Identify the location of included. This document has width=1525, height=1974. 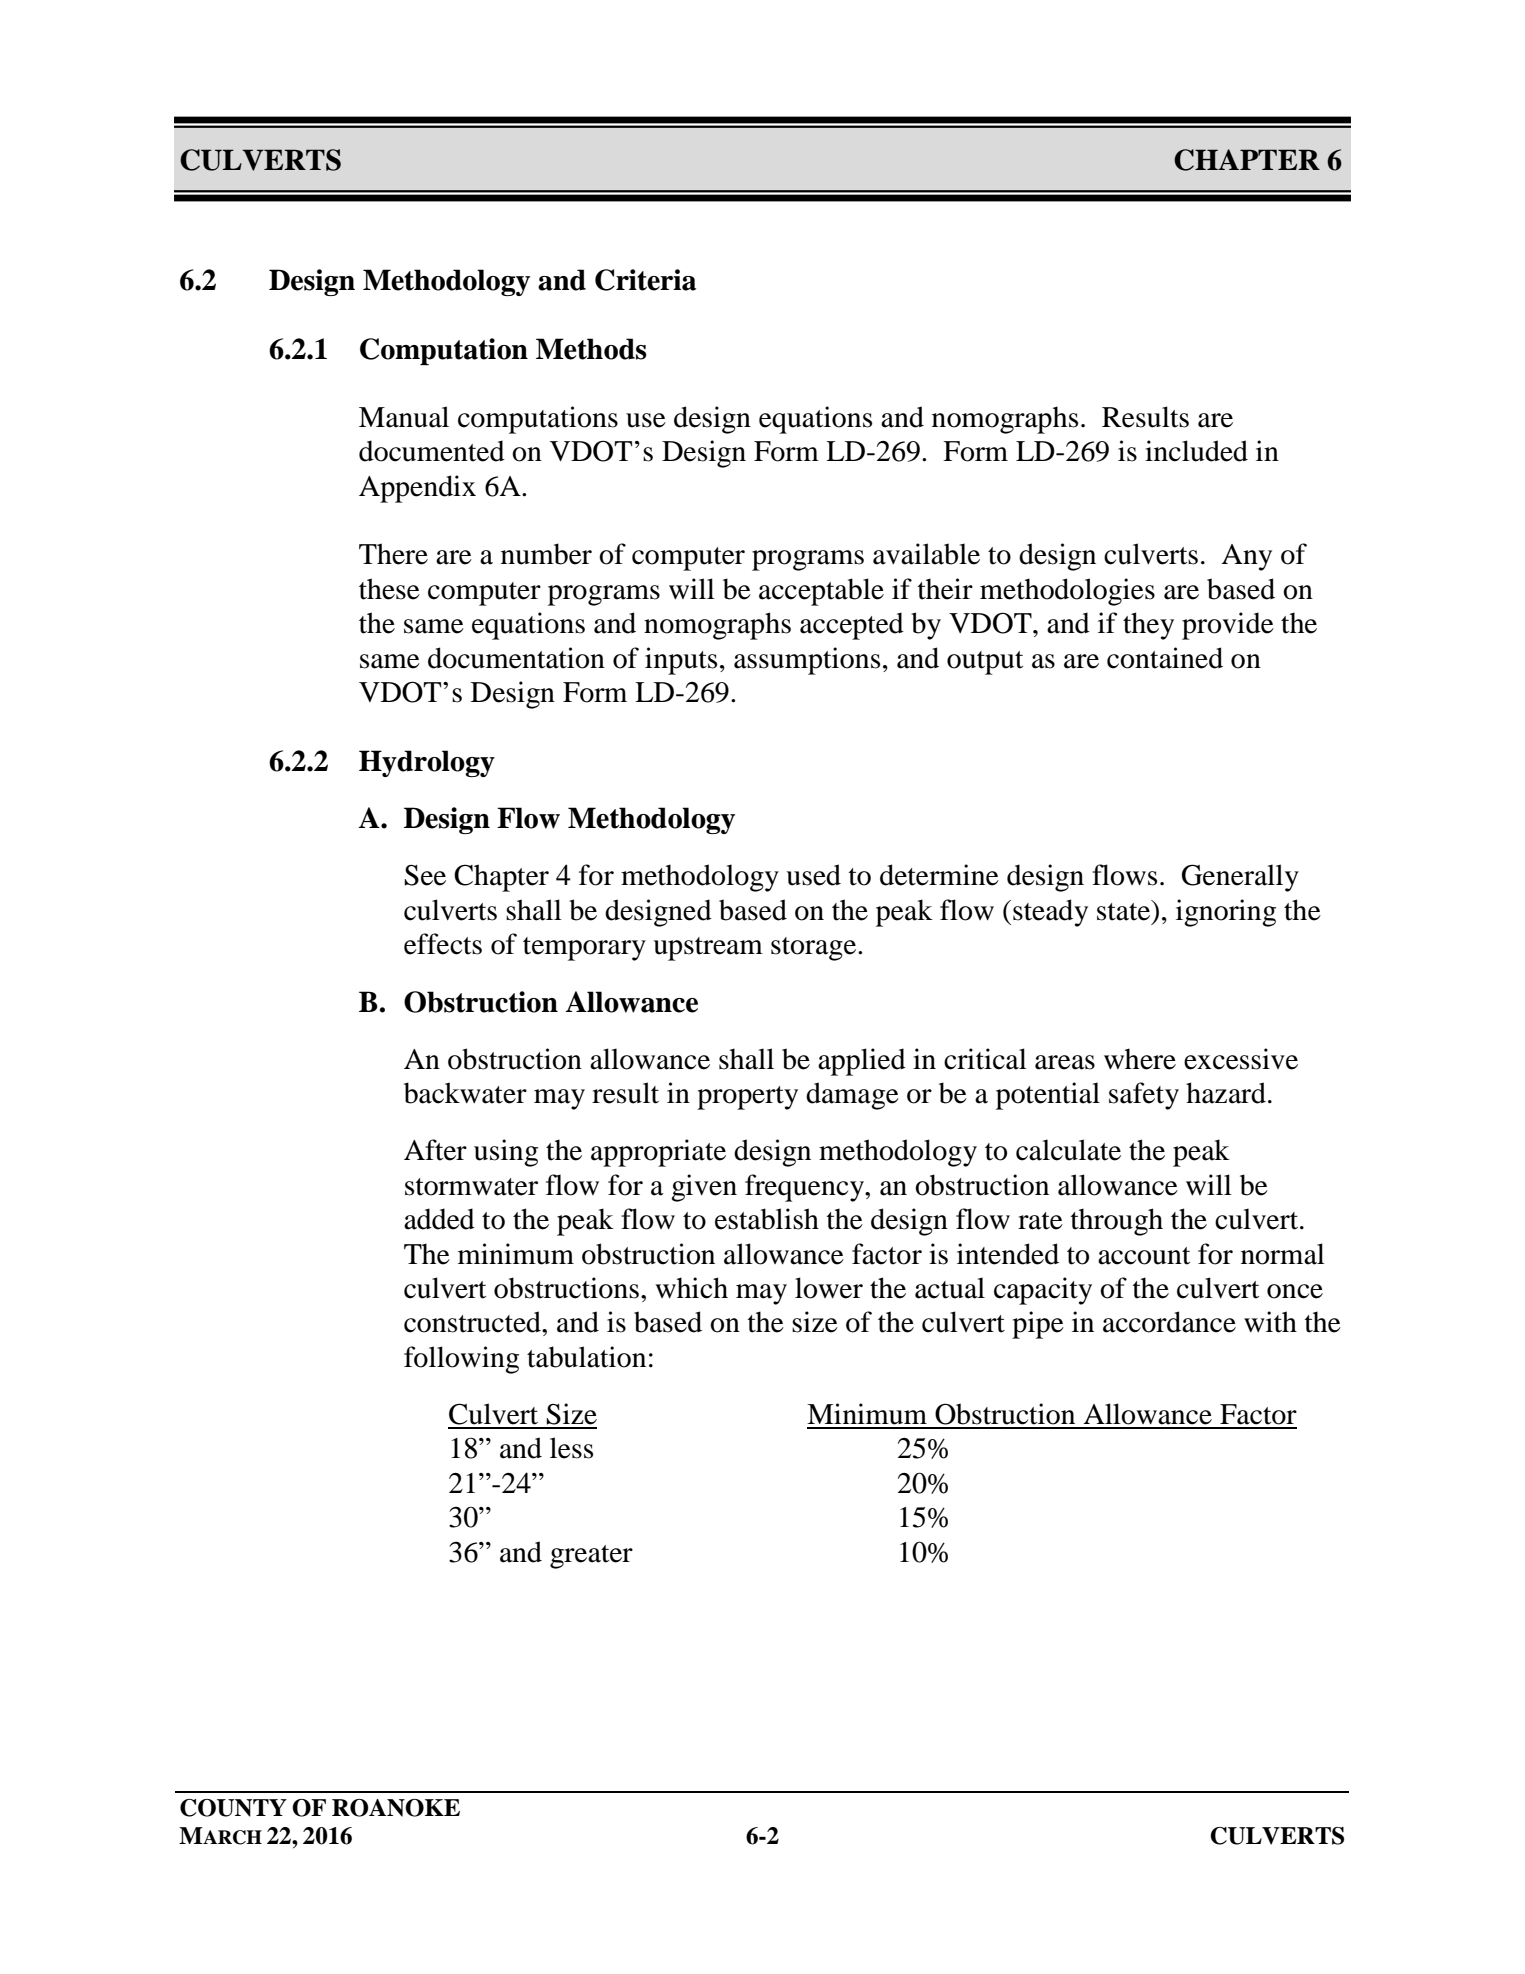
(1196, 451).
